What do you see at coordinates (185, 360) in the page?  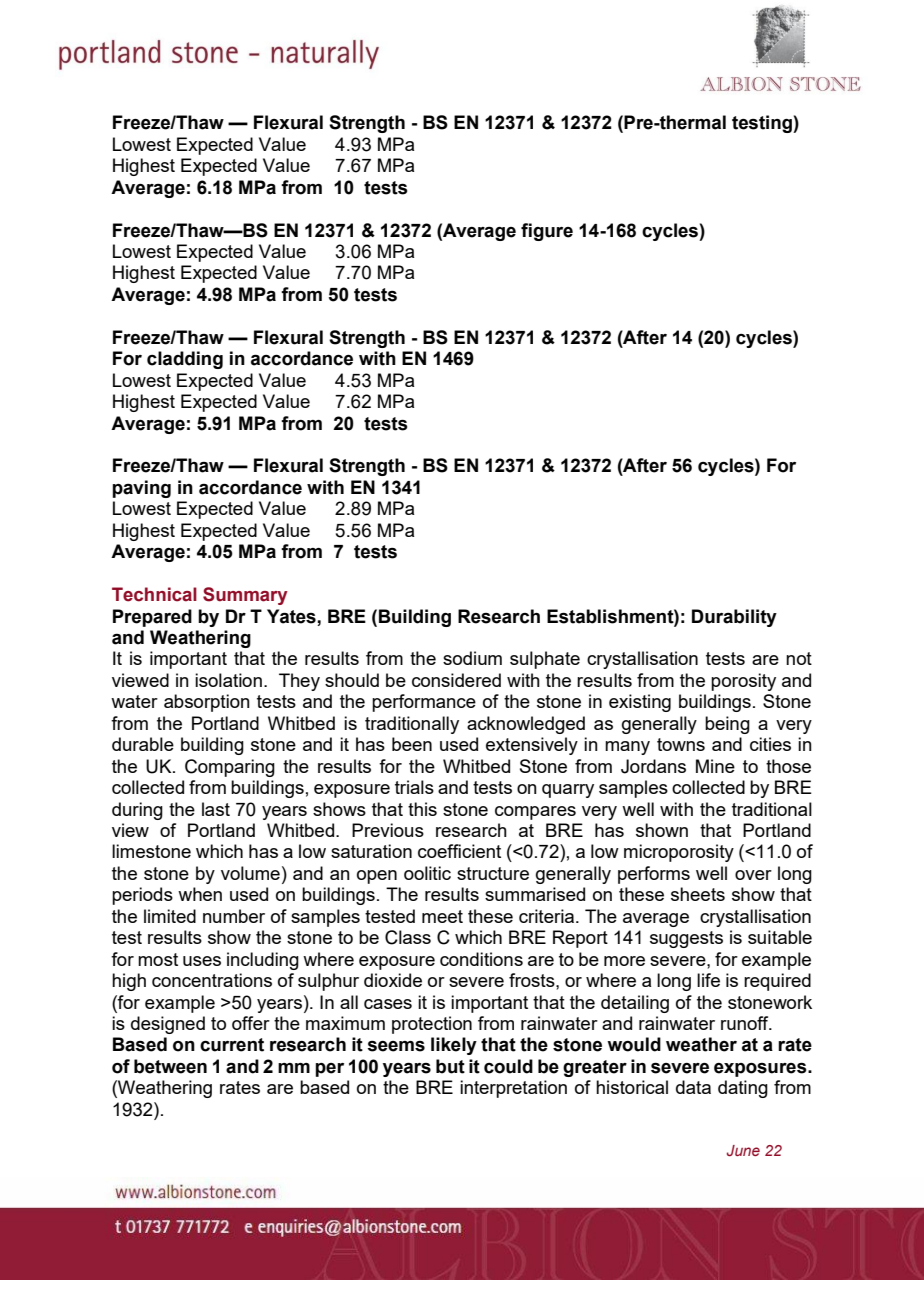 I see `cladding` at bounding box center [185, 360].
